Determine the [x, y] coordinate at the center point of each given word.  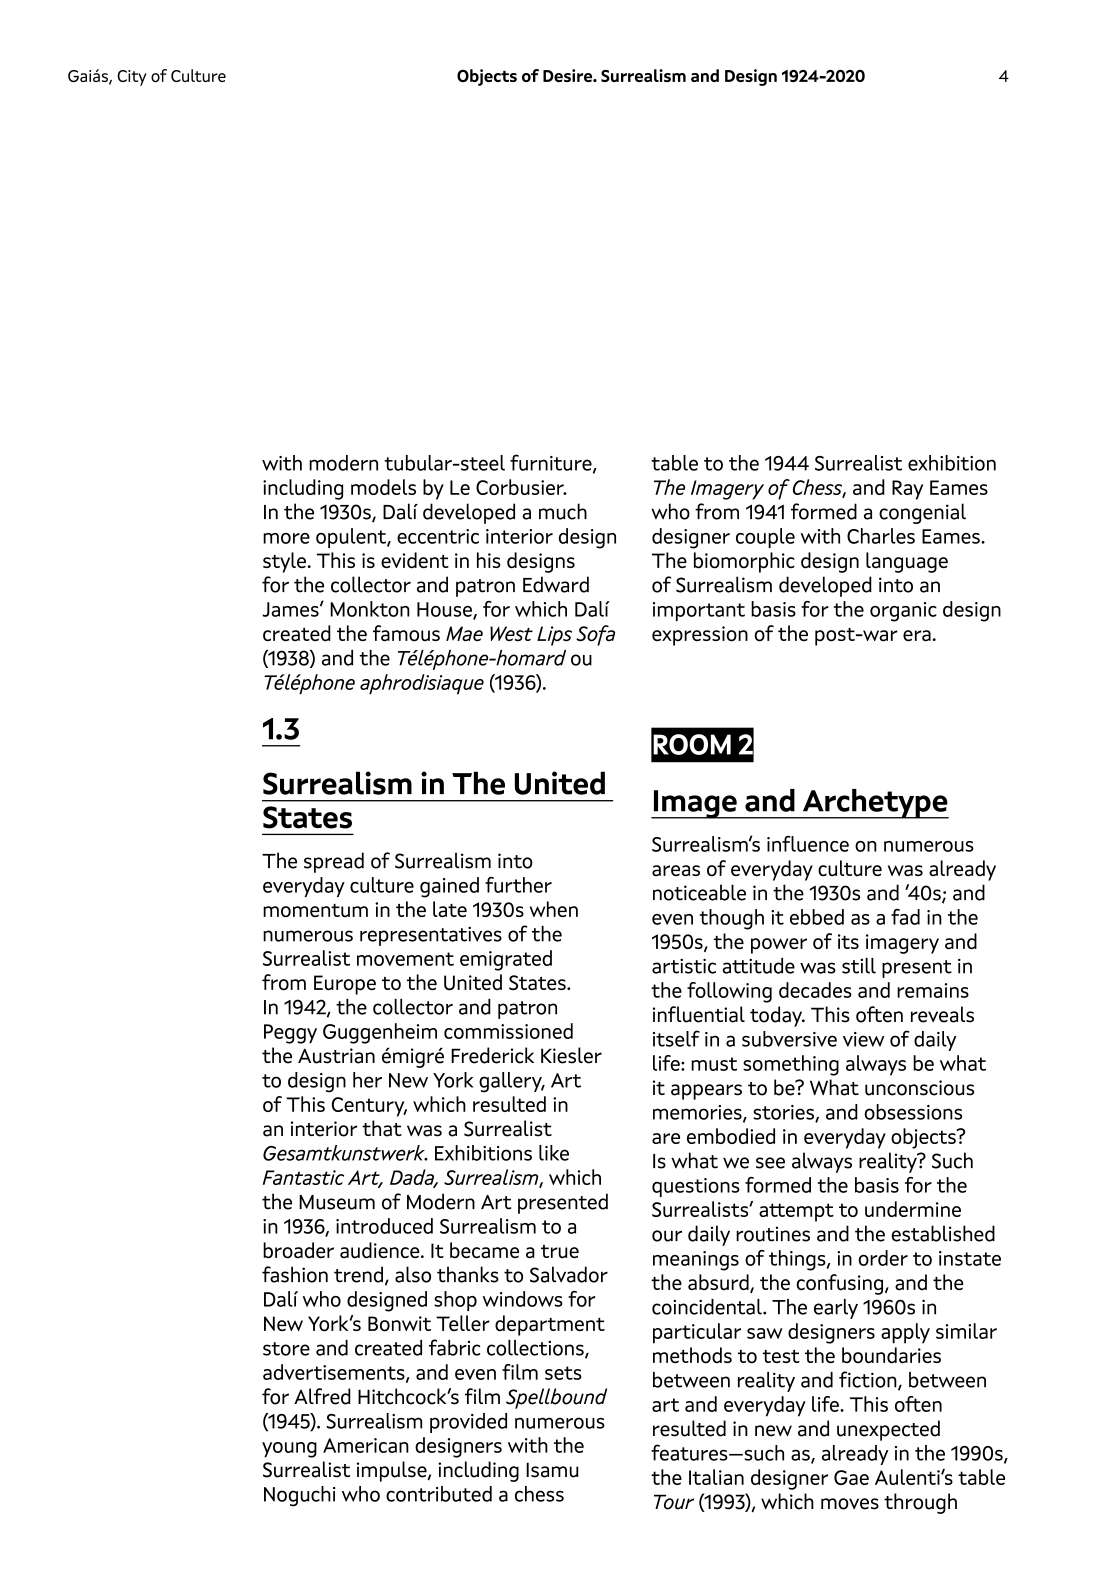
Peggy [290, 1034]
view [863, 1039]
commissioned [508, 1031]
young [289, 1450]
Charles [881, 536]
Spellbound [556, 1398]
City [132, 78]
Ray [907, 490]
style [284, 562]
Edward [556, 584]
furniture [552, 463]
